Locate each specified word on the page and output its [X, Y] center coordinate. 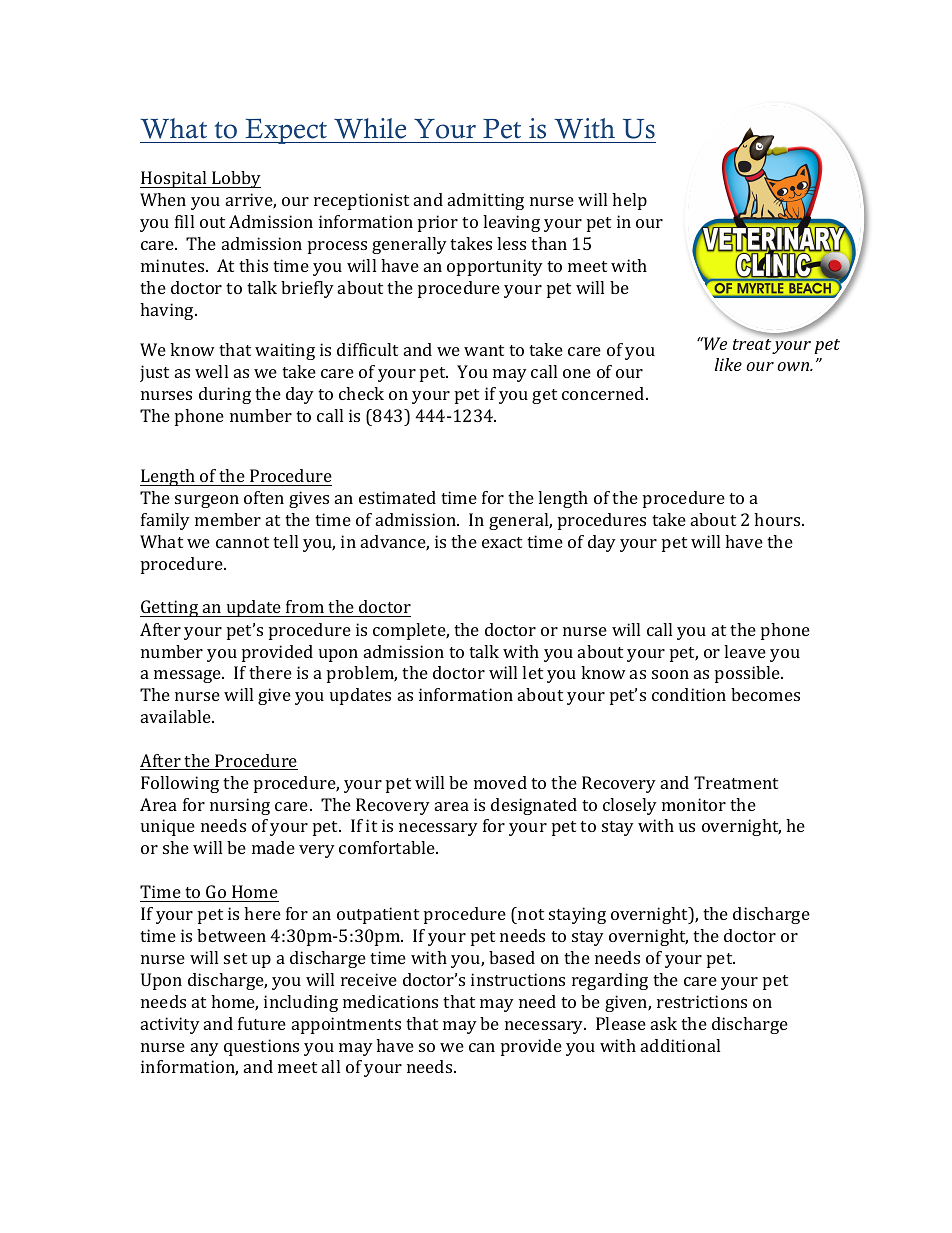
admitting [486, 201]
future [262, 1023]
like [728, 364]
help [629, 201]
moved [500, 782]
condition [689, 694]
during [225, 395]
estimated [397, 497]
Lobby [235, 179]
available [177, 716]
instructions [518, 979]
